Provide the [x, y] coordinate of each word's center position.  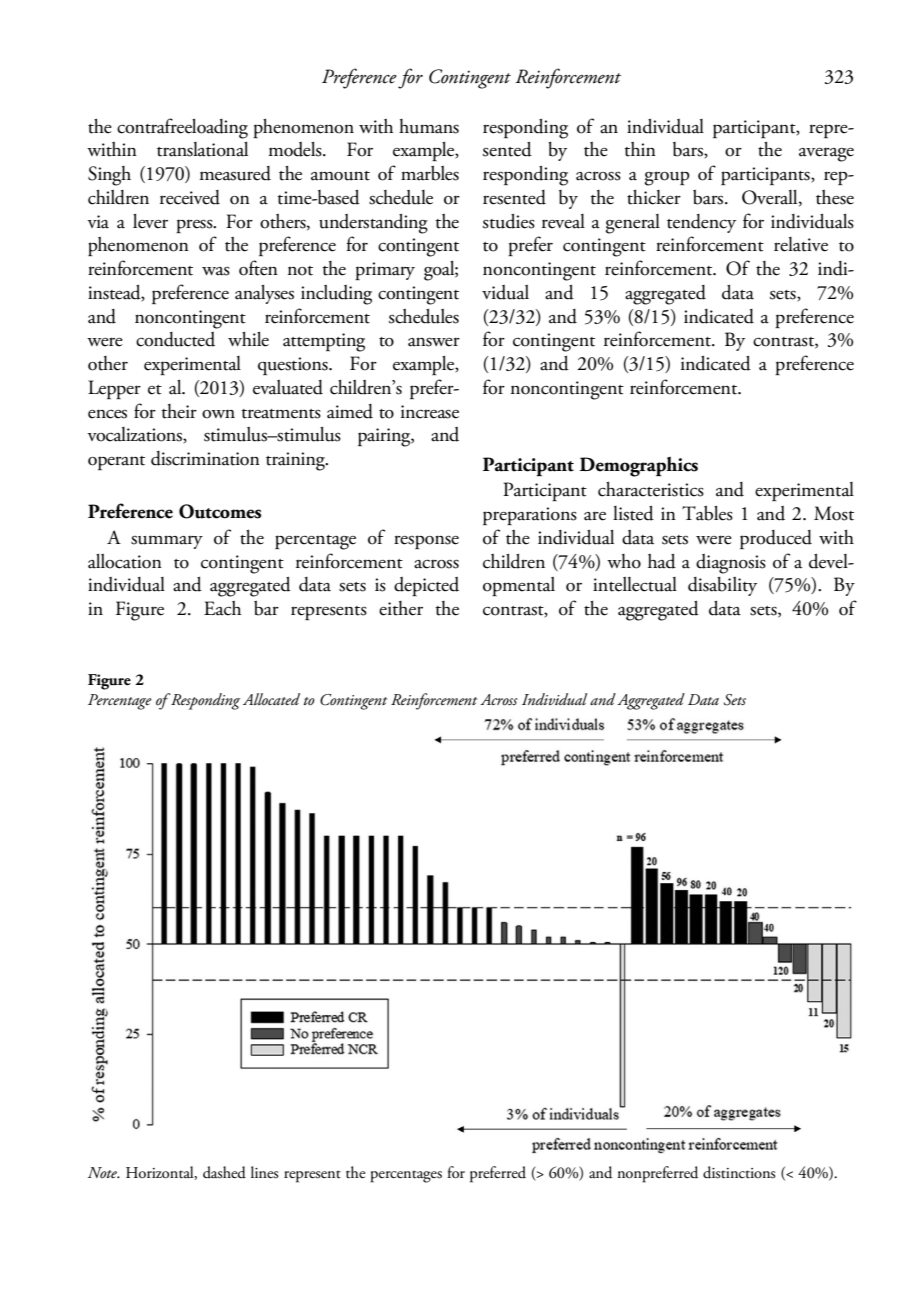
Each [222, 608]
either [401, 608]
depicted [426, 586]
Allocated [271, 699]
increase [430, 412]
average [826, 154]
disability [722, 586]
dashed [224, 1172]
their [179, 411]
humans [429, 126]
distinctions [739, 1172]
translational [202, 149]
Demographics [639, 466]
